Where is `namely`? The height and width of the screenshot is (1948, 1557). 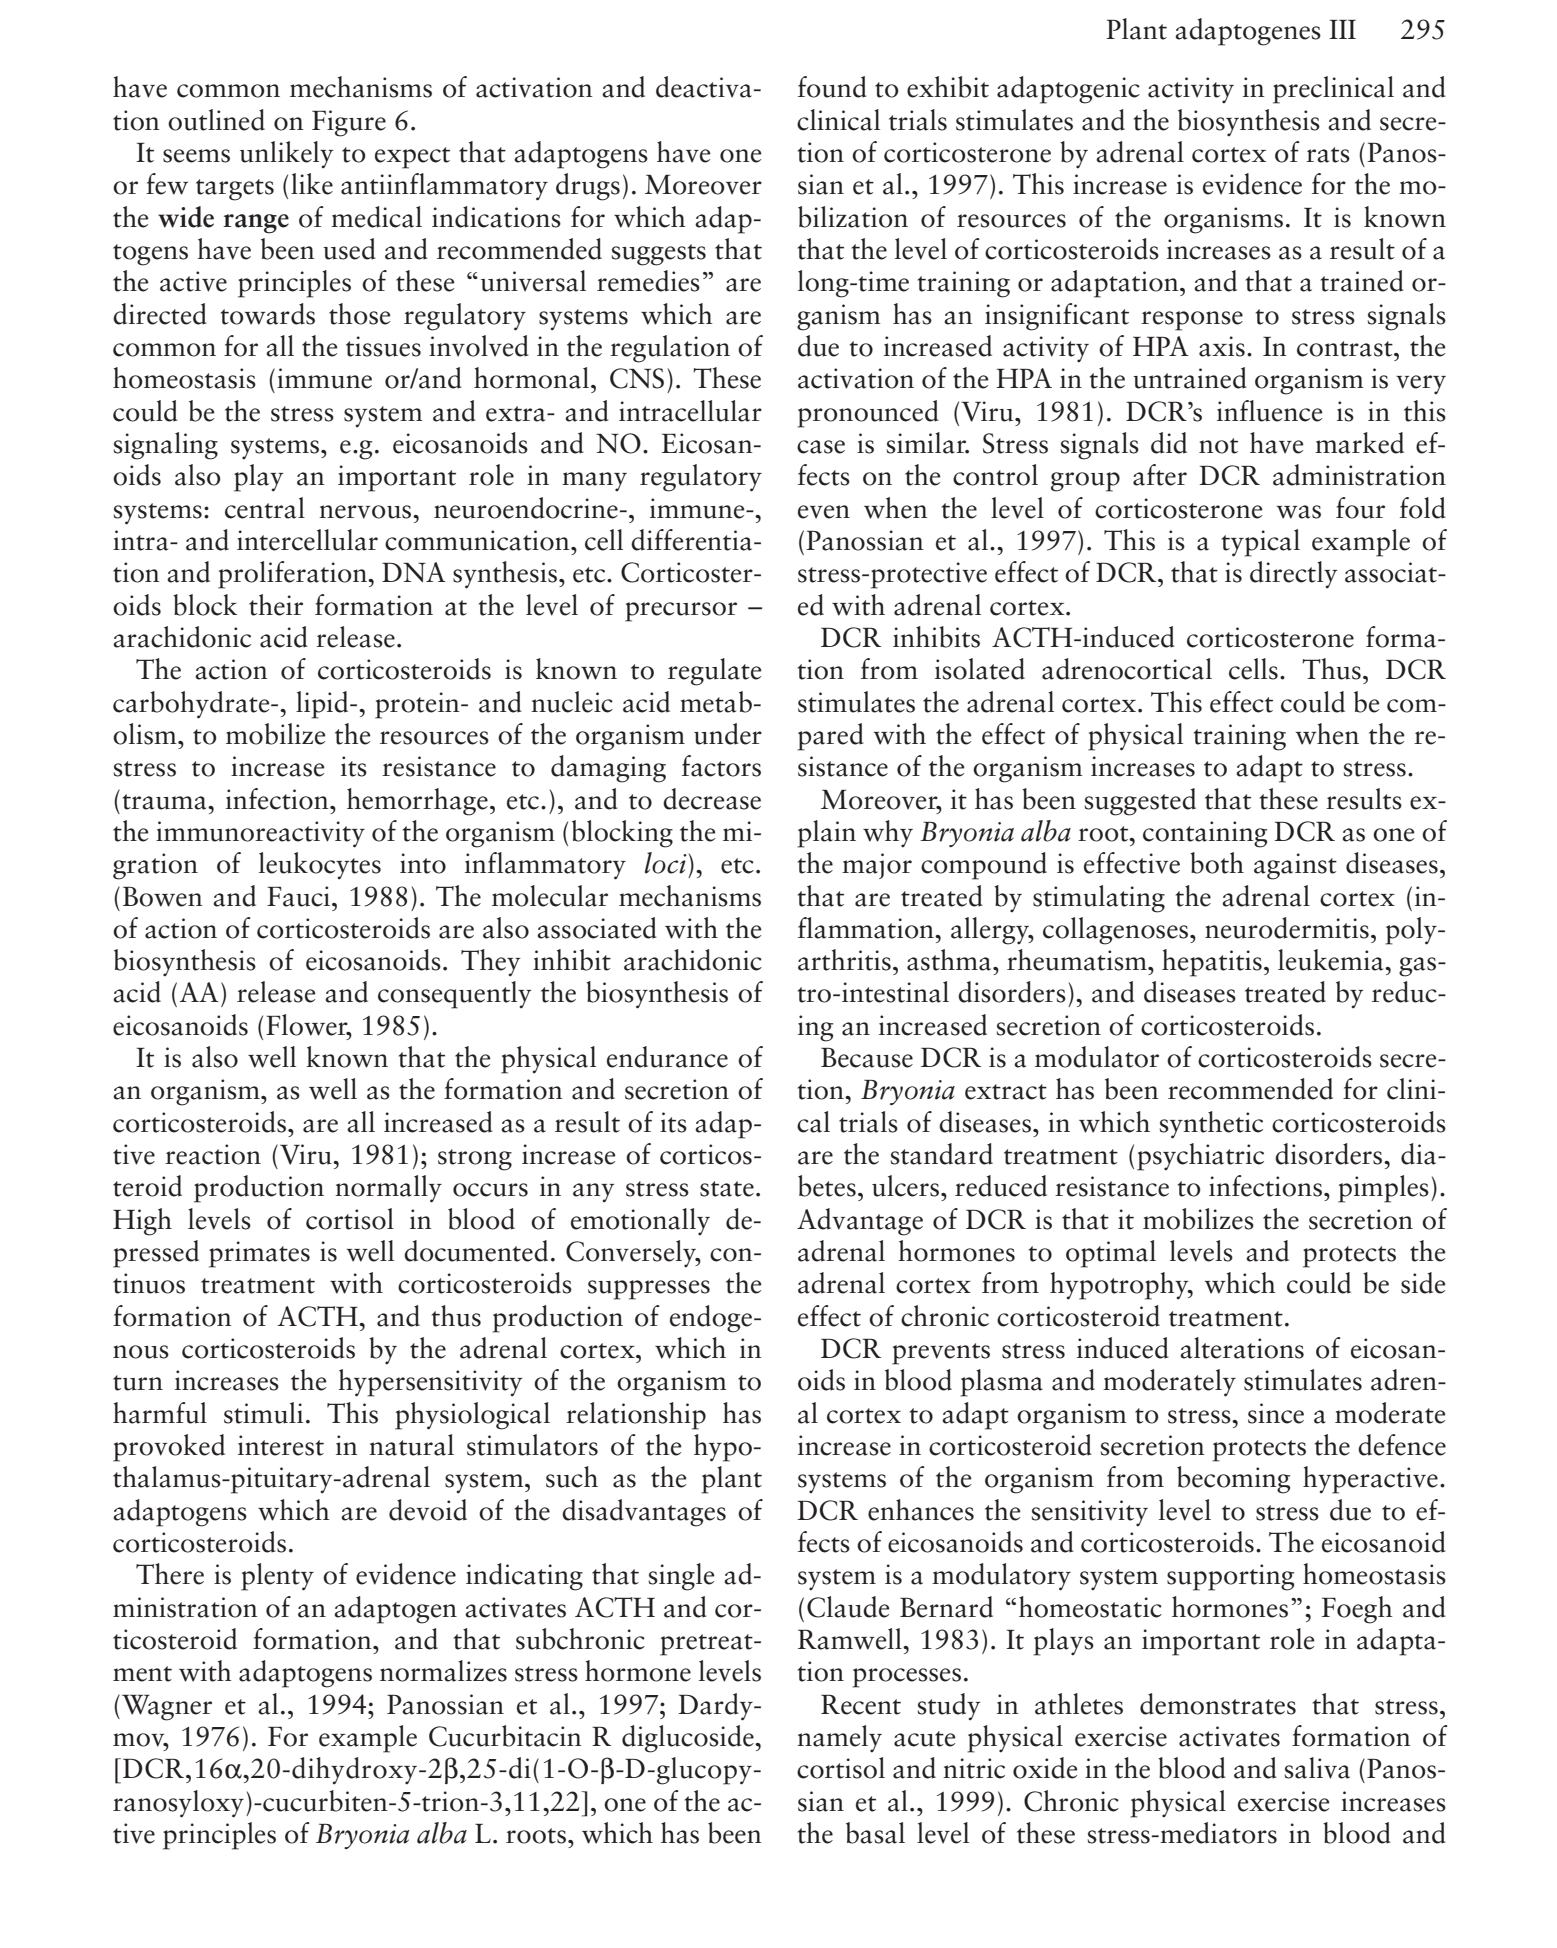 namely is located at coordinates (839, 1738).
